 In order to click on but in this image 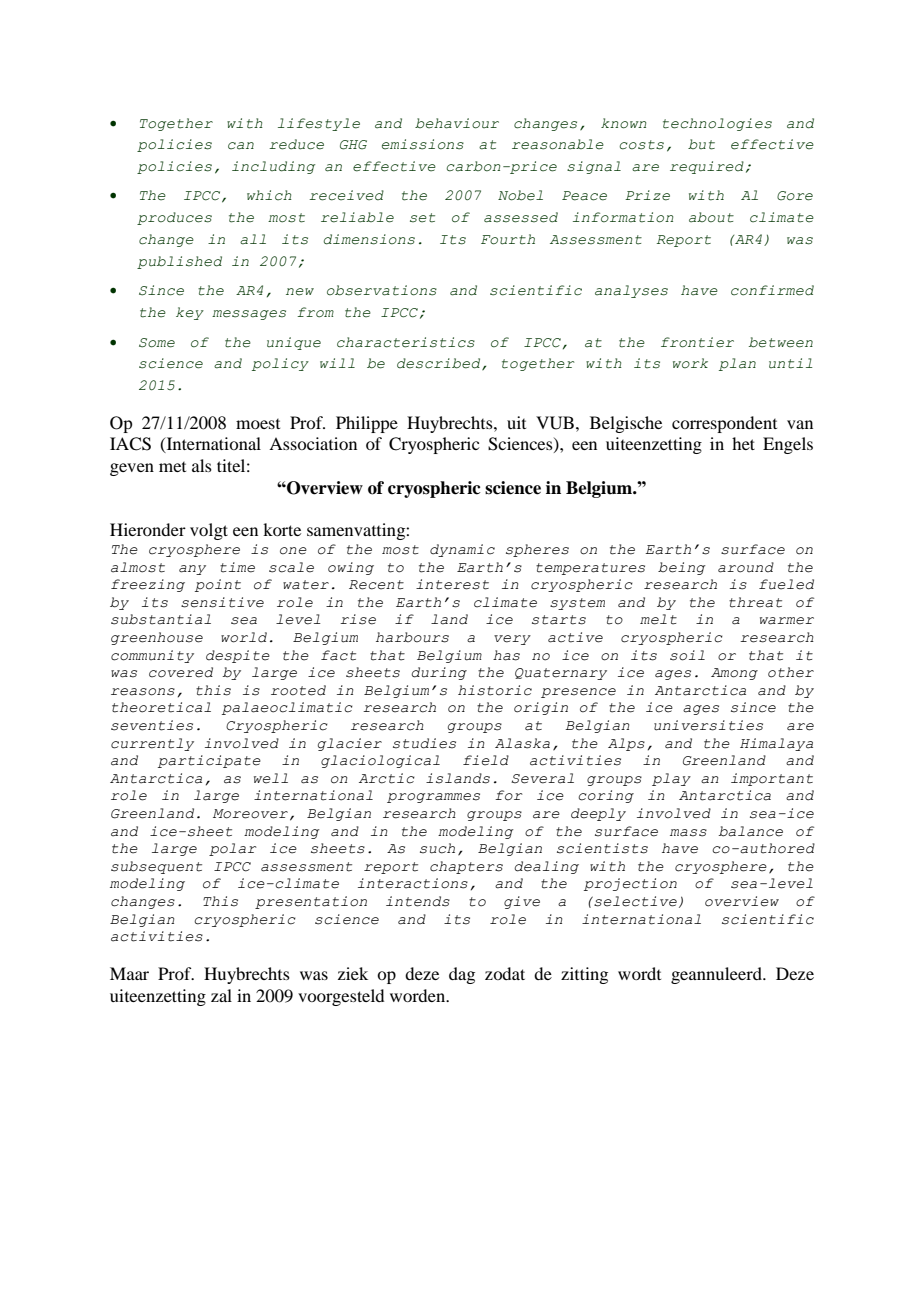, I will do `click(701, 144)`.
